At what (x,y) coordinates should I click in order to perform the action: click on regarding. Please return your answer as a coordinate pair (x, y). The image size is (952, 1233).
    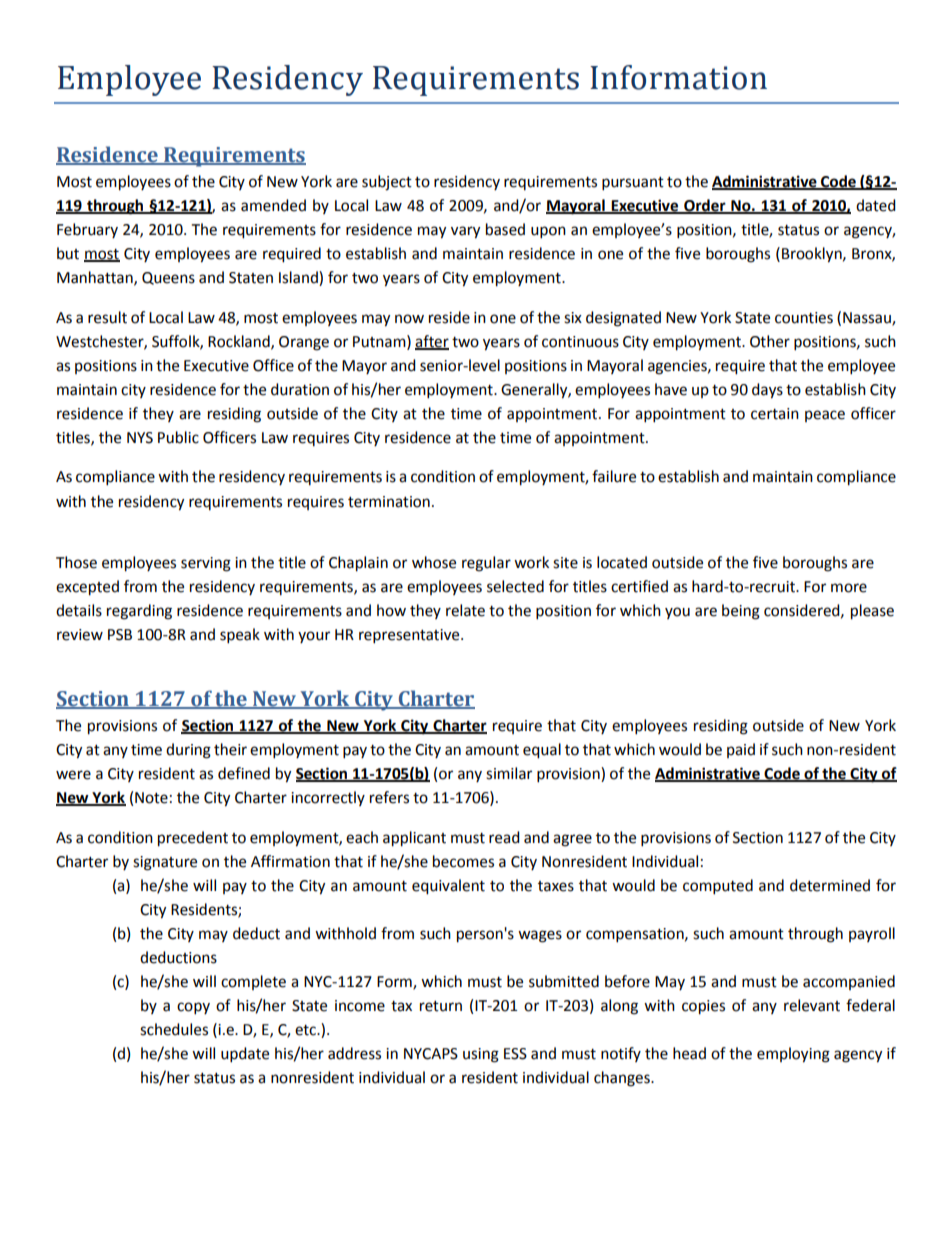
    Looking at the image, I should click on (139, 612).
